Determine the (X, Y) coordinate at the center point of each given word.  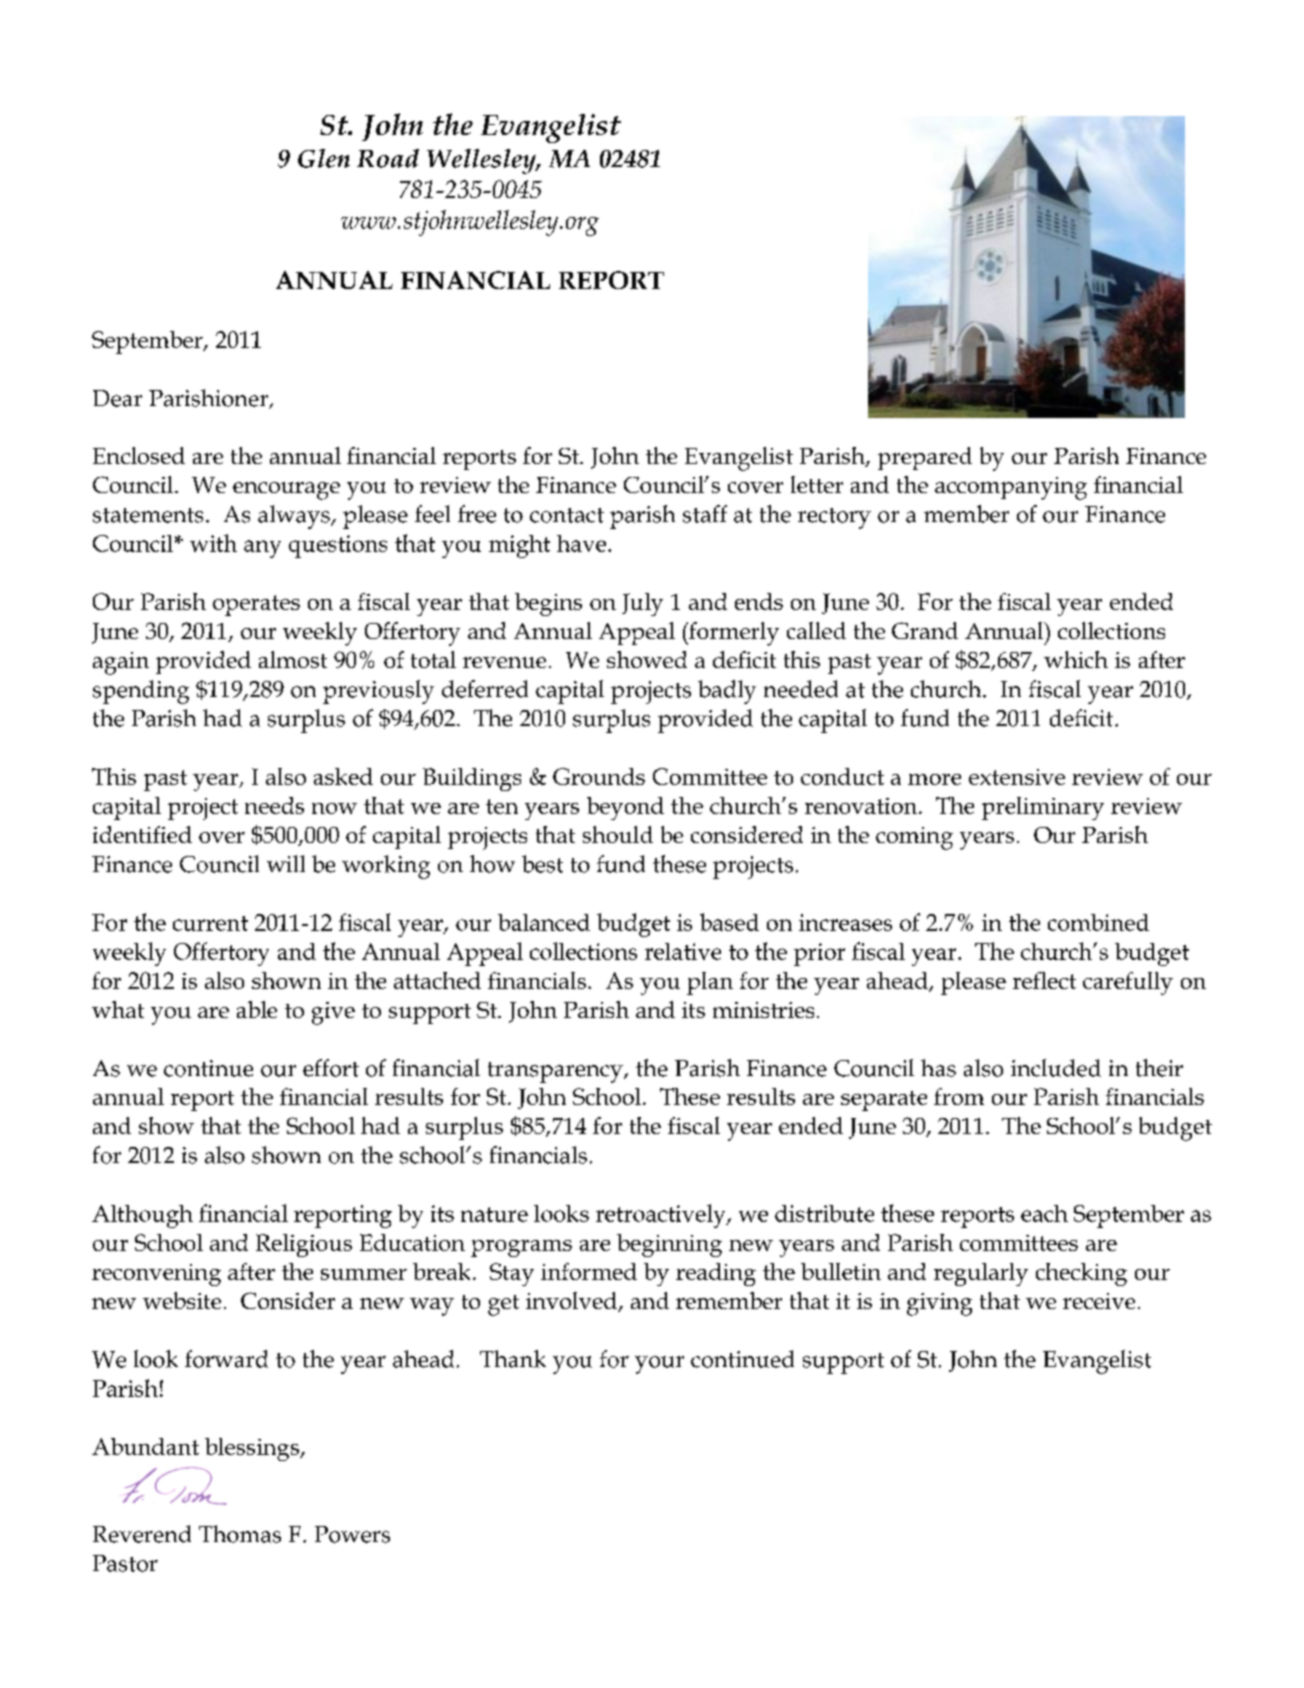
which (1076, 659)
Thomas (240, 1534)
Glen (324, 158)
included (1056, 1068)
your (659, 1365)
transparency (556, 1072)
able (257, 1009)
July (642, 604)
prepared (925, 458)
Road (388, 158)
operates (256, 605)
